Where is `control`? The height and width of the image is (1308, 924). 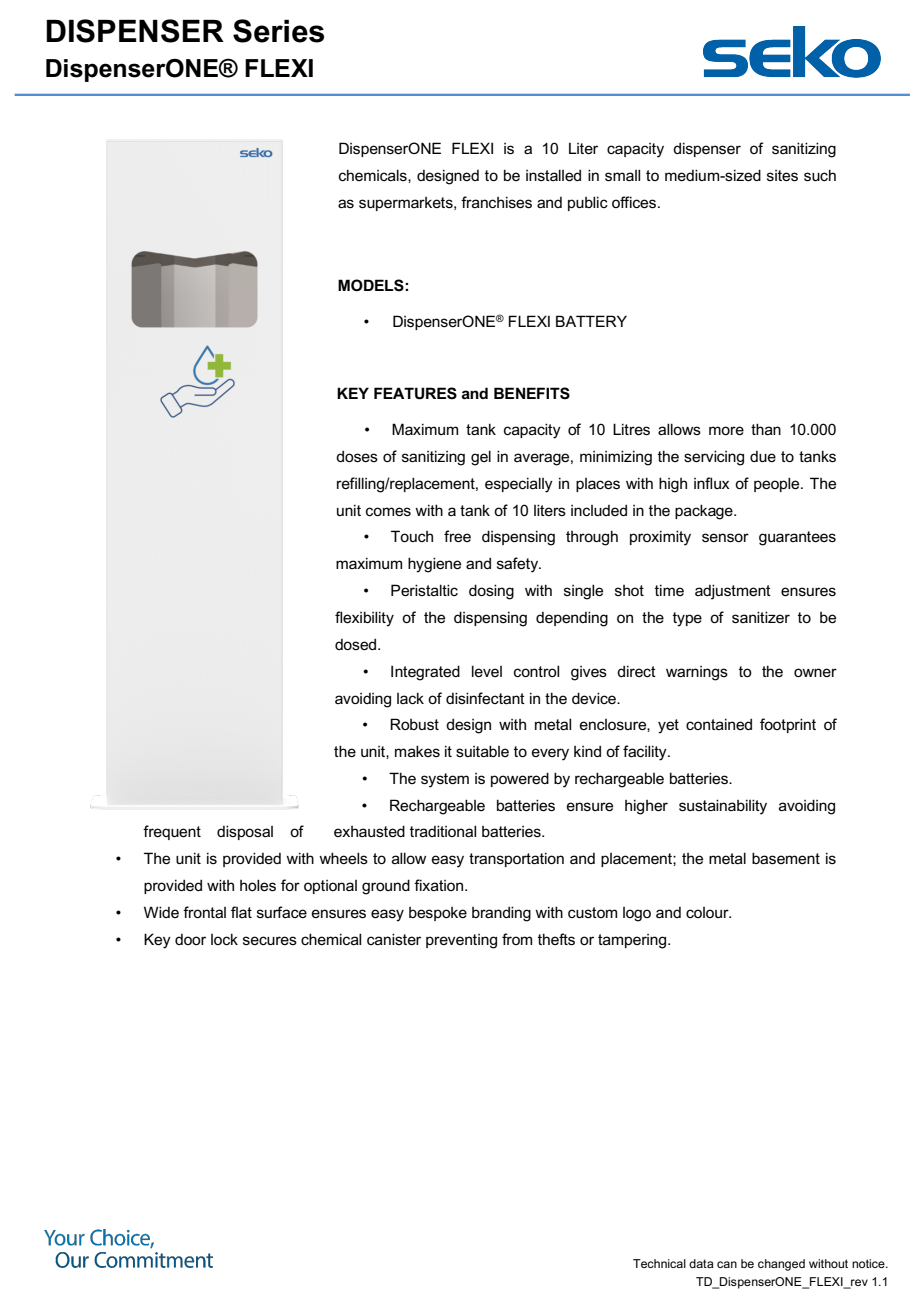 control is located at coordinates (536, 671).
